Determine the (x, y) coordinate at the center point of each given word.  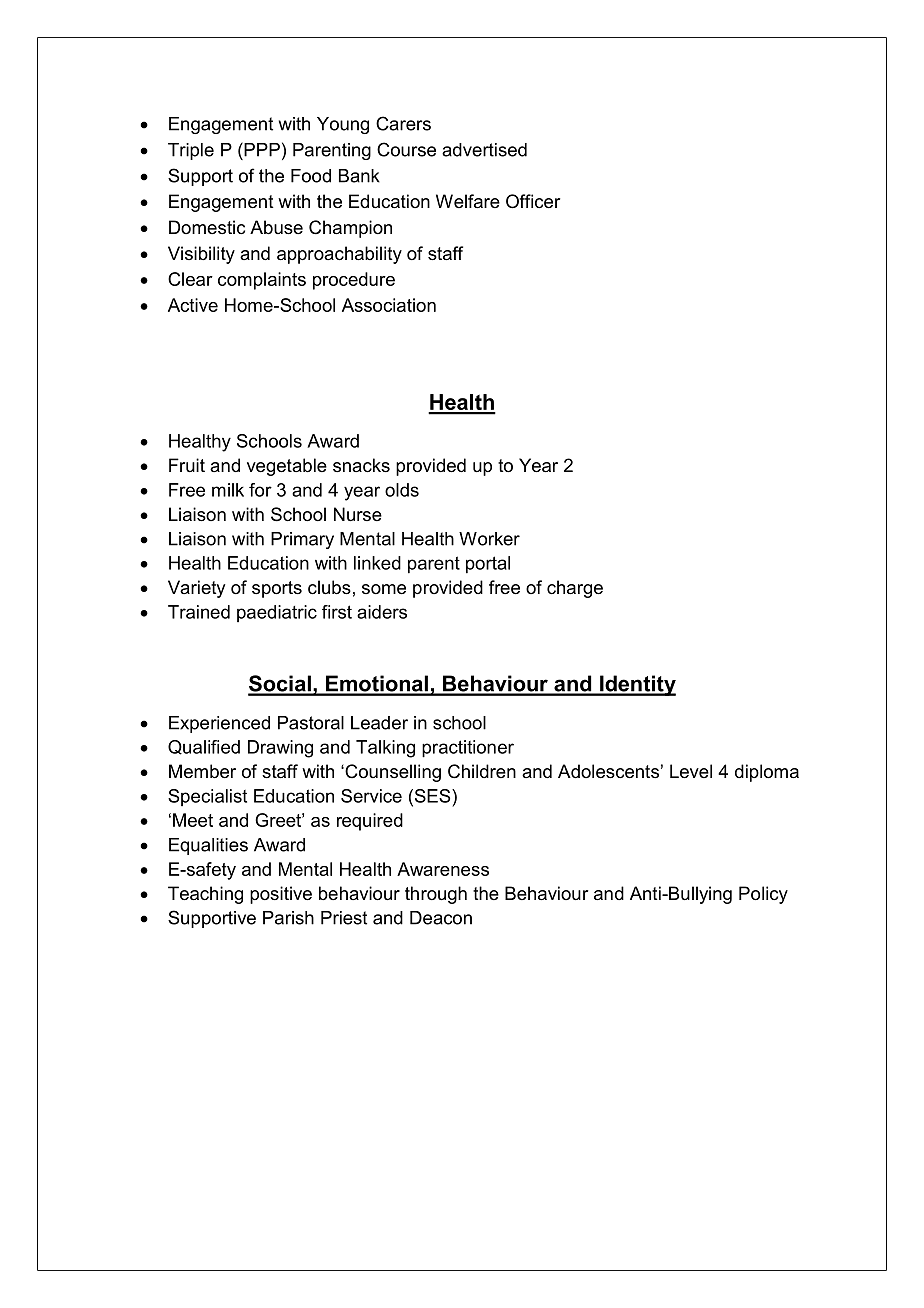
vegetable (287, 467)
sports (277, 589)
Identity (637, 685)
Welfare (468, 201)
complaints (262, 281)
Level (691, 771)
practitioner (468, 749)
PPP (261, 149)
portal (488, 565)
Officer (533, 201)
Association (389, 305)
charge (575, 589)
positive (281, 895)
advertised (484, 150)
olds (402, 490)
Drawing (280, 749)
